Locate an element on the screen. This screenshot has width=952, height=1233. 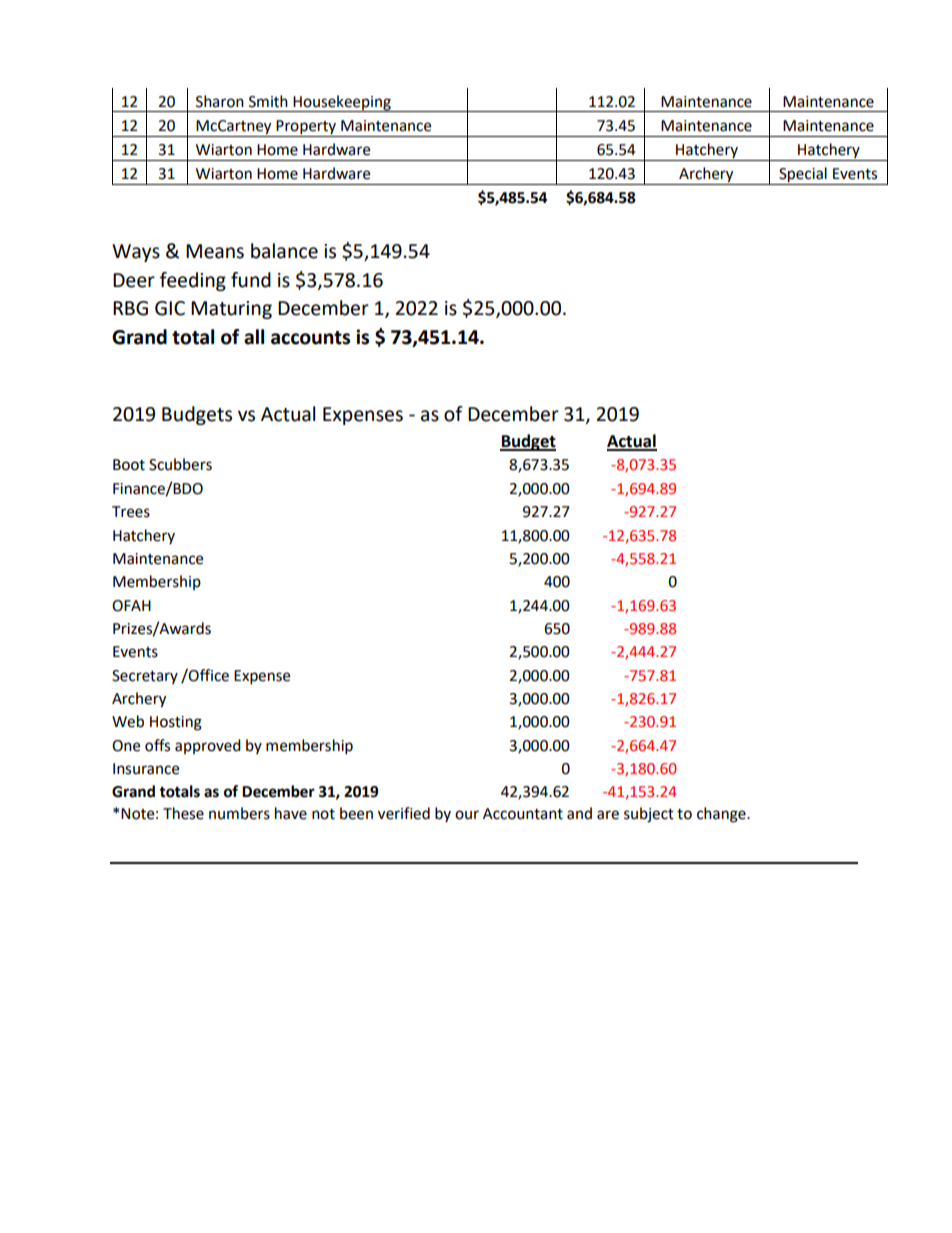
Sharon is located at coordinates (220, 101).
